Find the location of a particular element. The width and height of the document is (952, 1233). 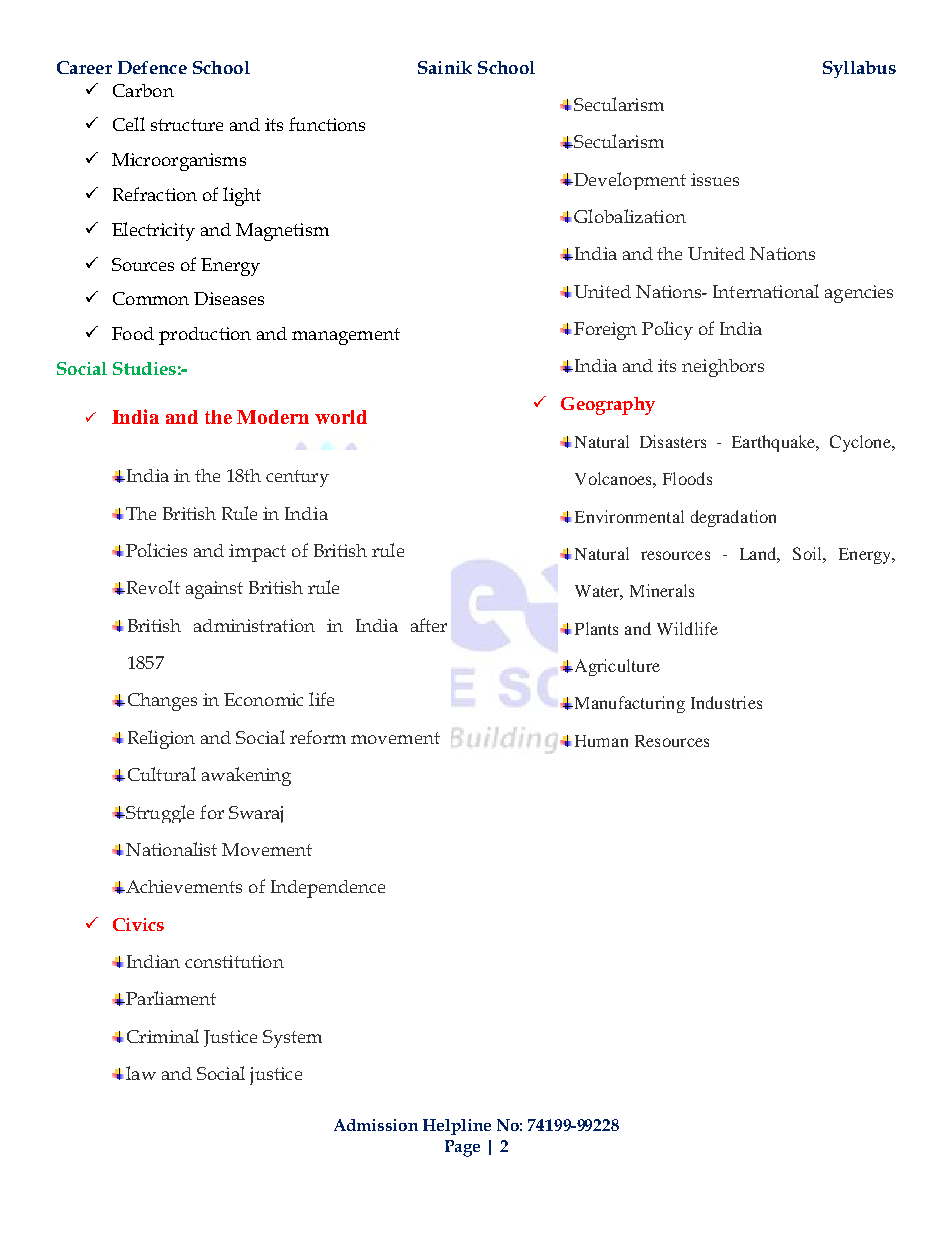

law is located at coordinates (141, 1073).
